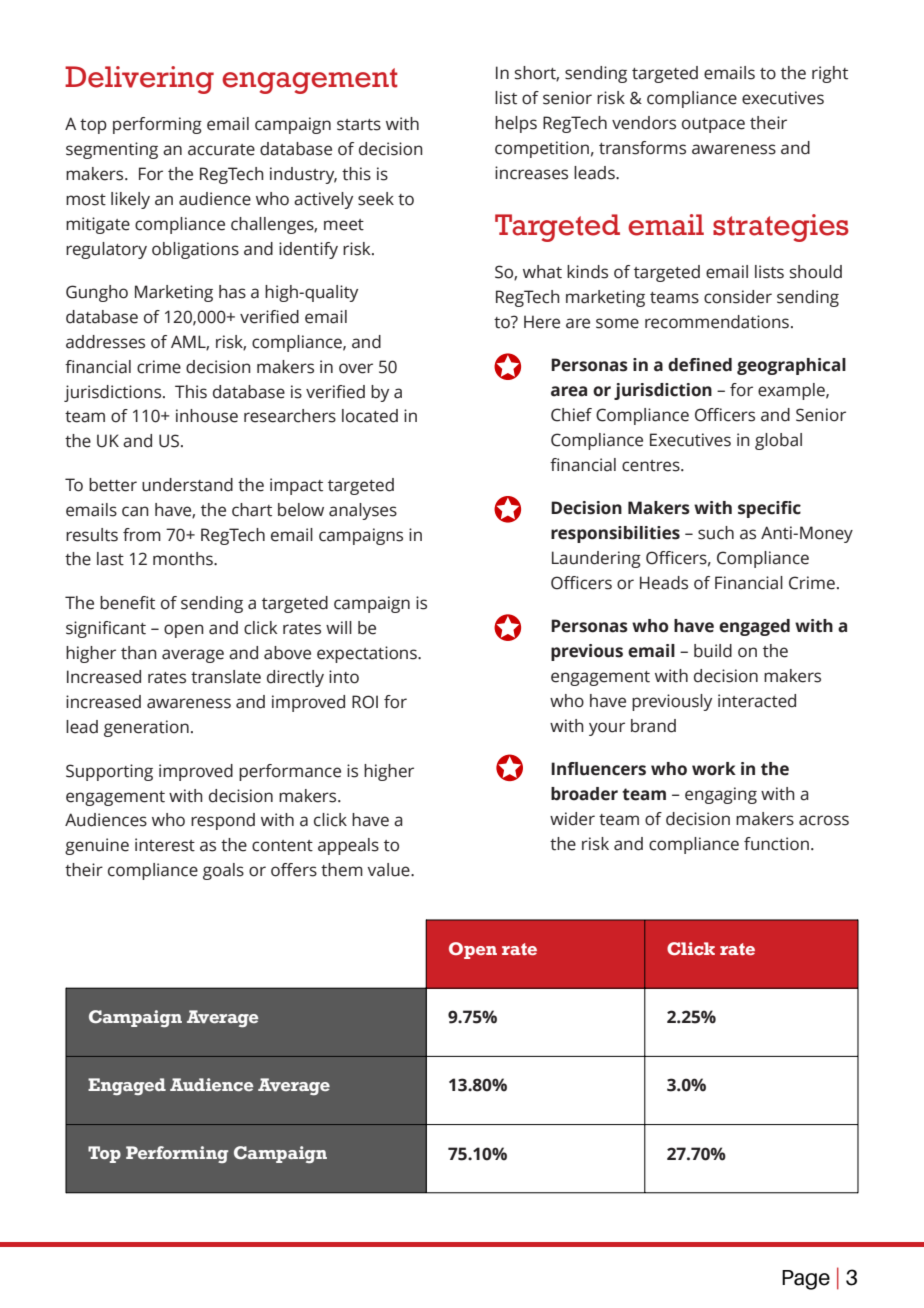  I want to click on helps, so click(516, 124).
